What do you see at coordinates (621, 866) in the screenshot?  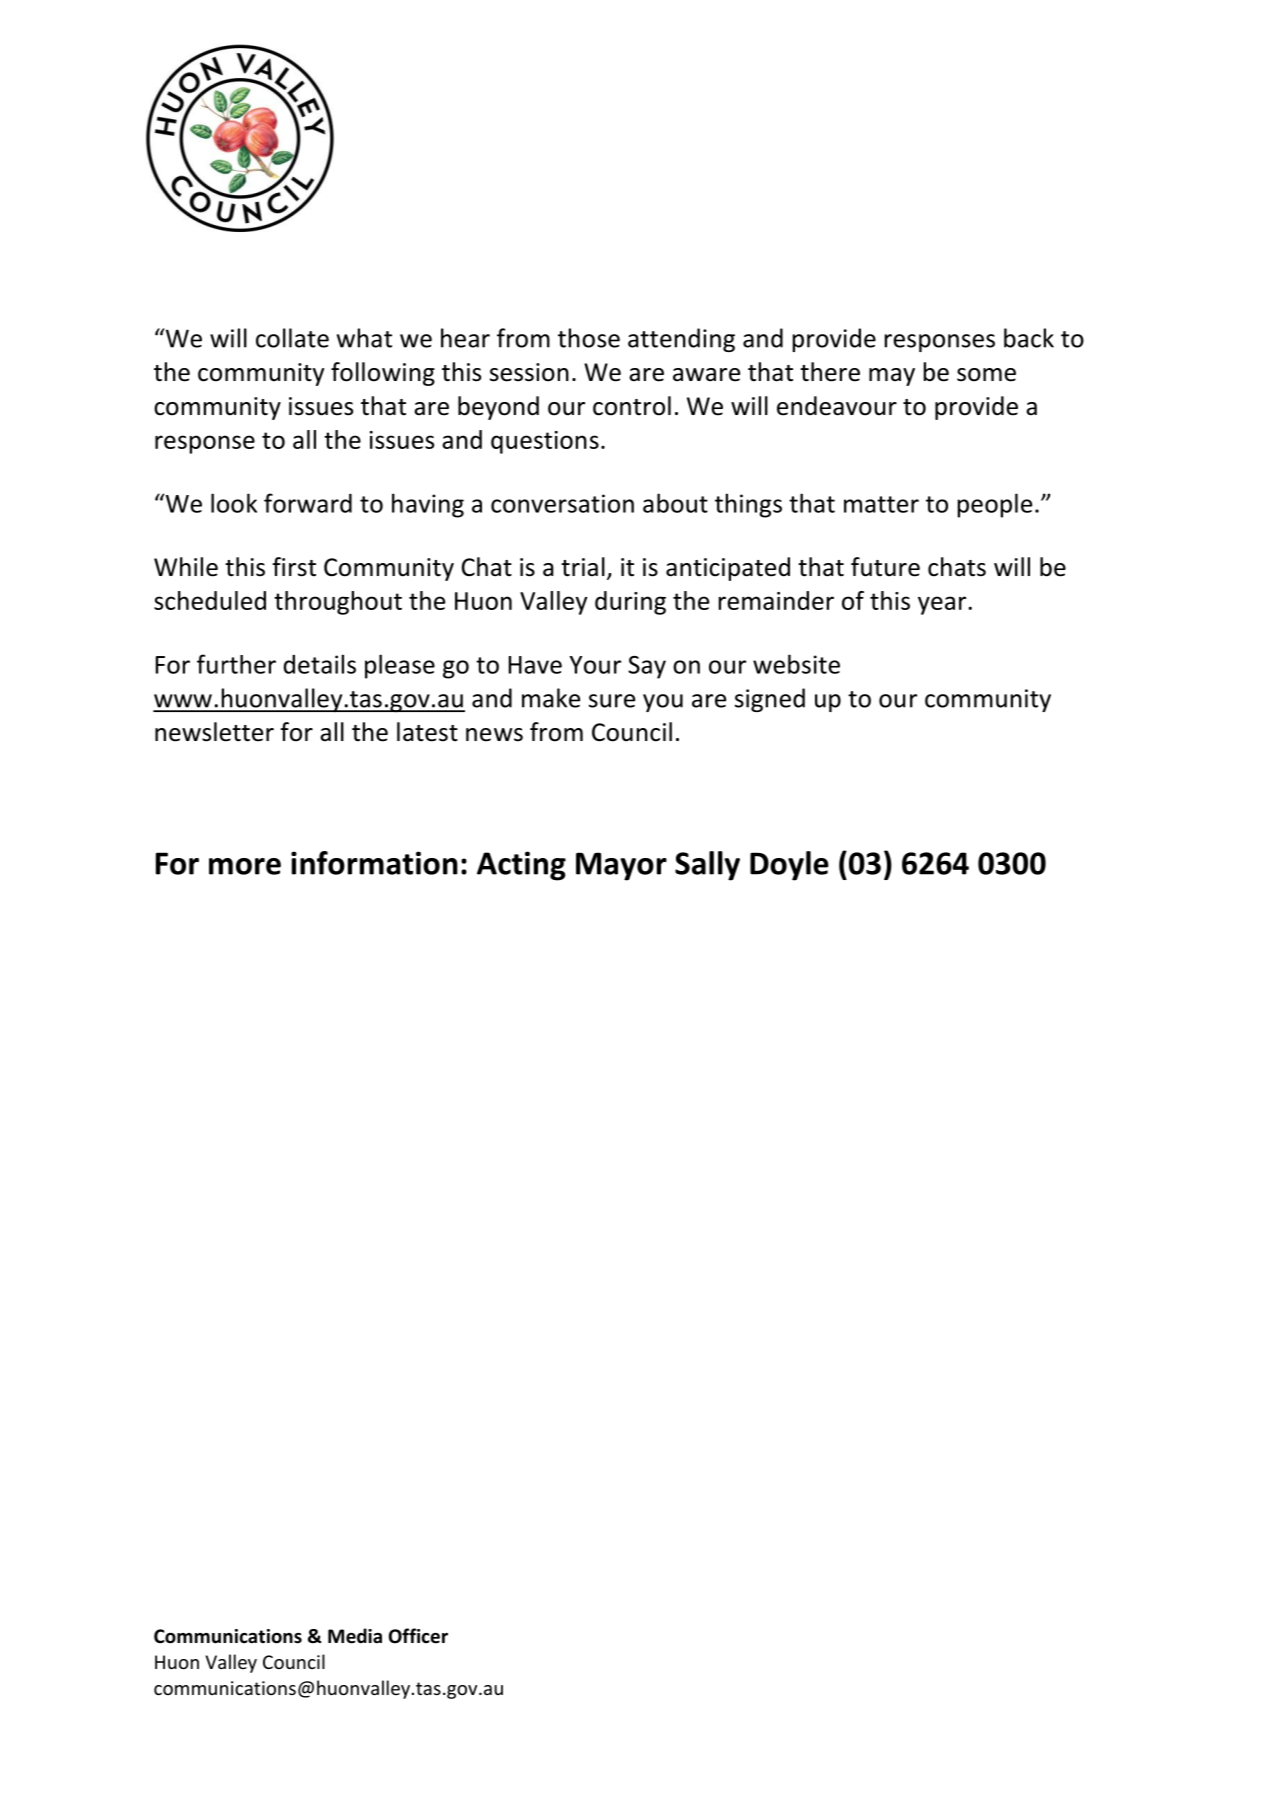 I see `Mayor` at bounding box center [621, 866].
